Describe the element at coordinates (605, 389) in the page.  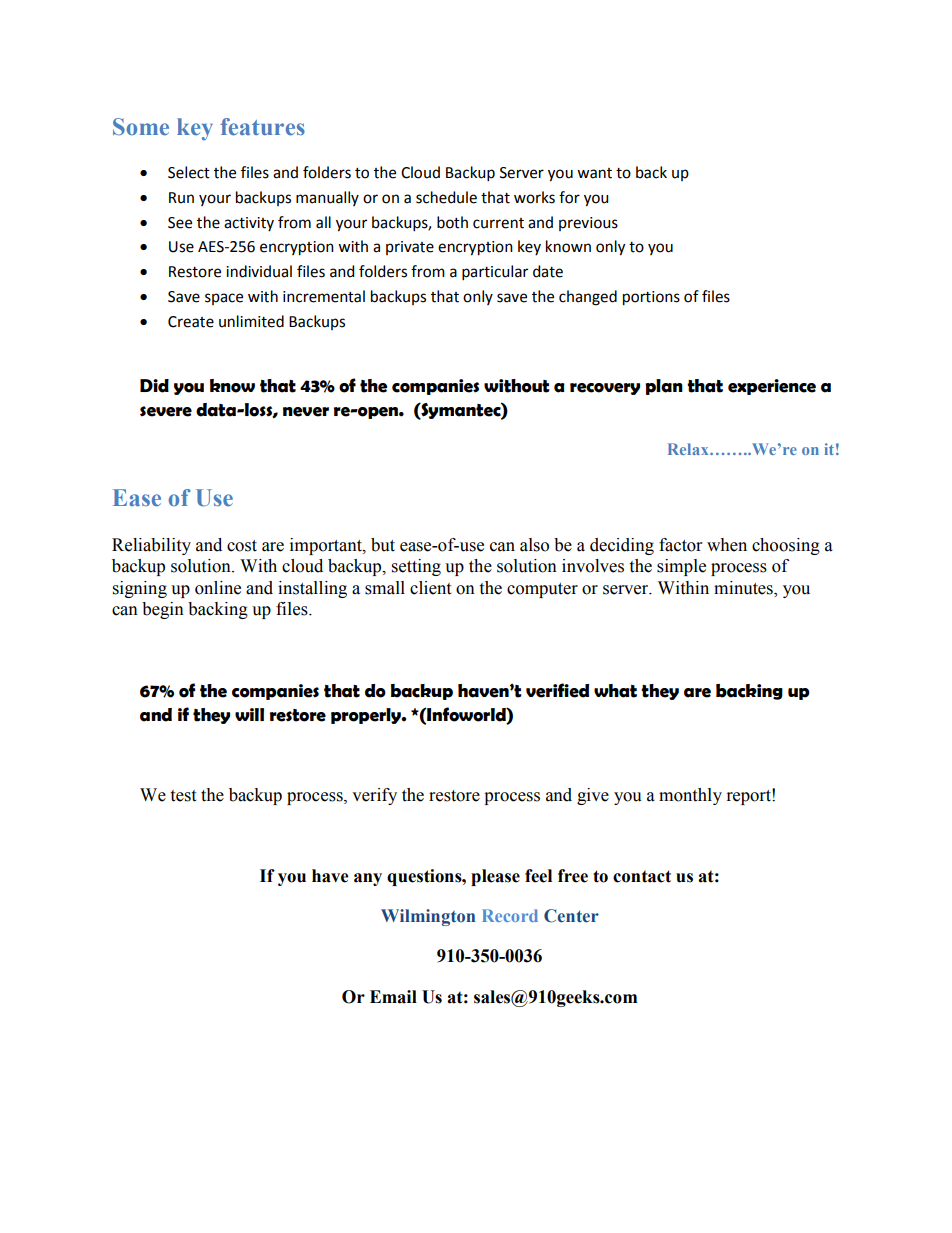
I see `recovery` at that location.
